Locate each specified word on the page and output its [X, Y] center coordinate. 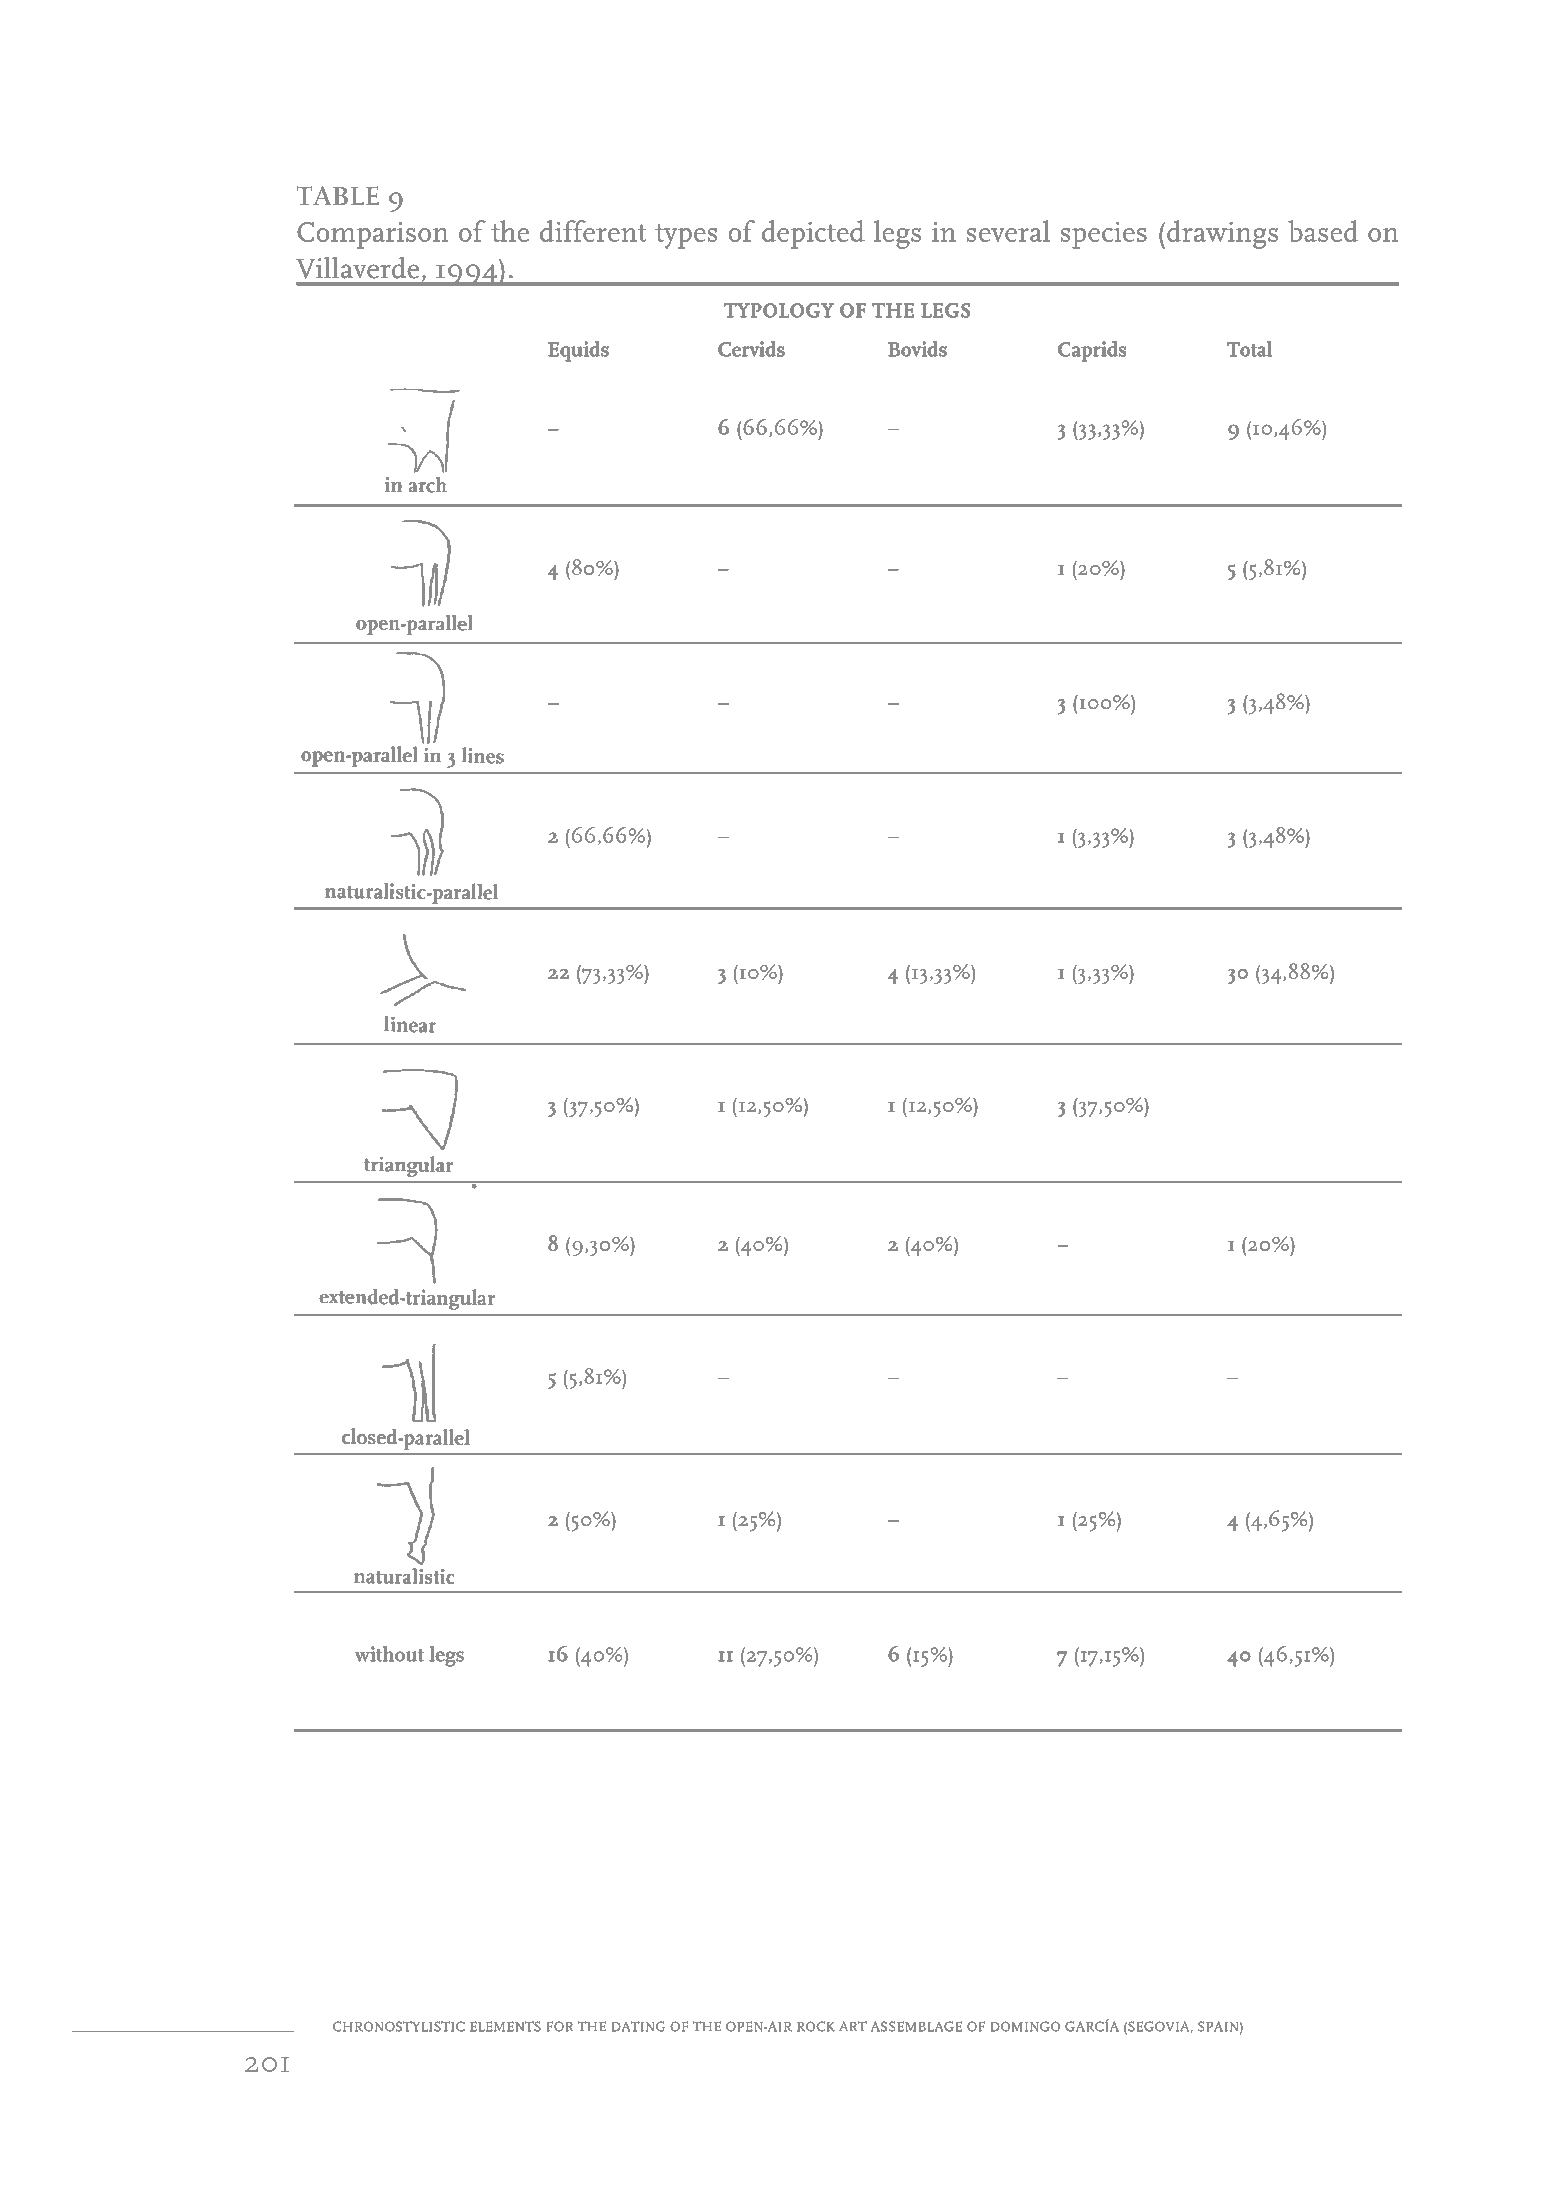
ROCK [816, 2026]
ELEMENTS [505, 2026]
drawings [1222, 234]
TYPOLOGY [779, 310]
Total [1249, 349]
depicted [813, 234]
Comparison [372, 235]
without [389, 1654]
